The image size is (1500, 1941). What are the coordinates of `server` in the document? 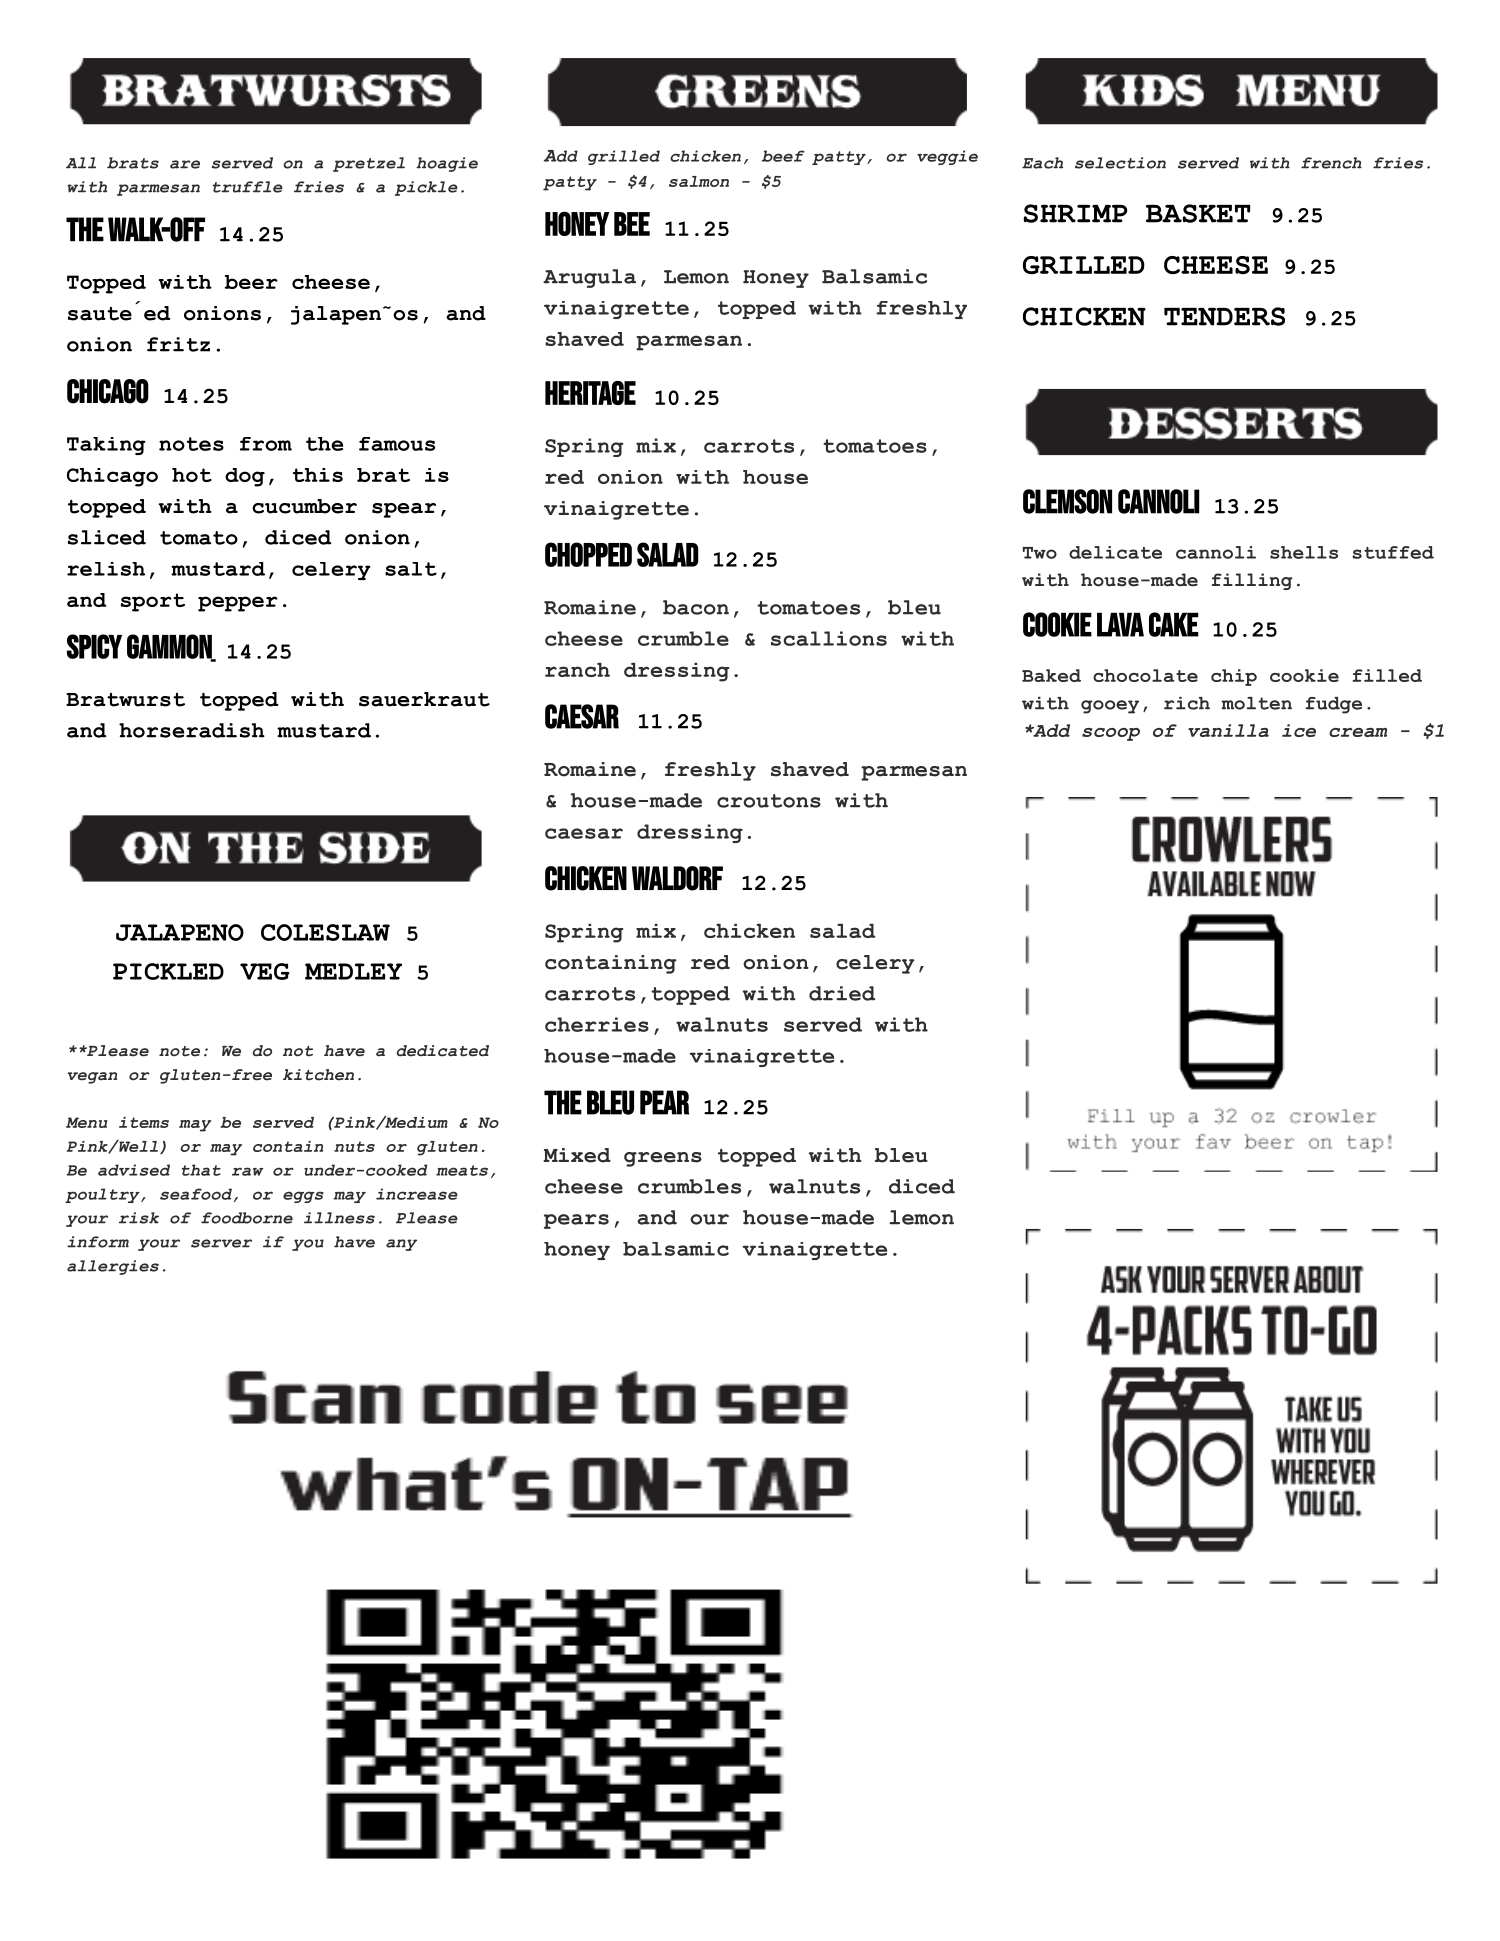 It's located at (221, 1243).
